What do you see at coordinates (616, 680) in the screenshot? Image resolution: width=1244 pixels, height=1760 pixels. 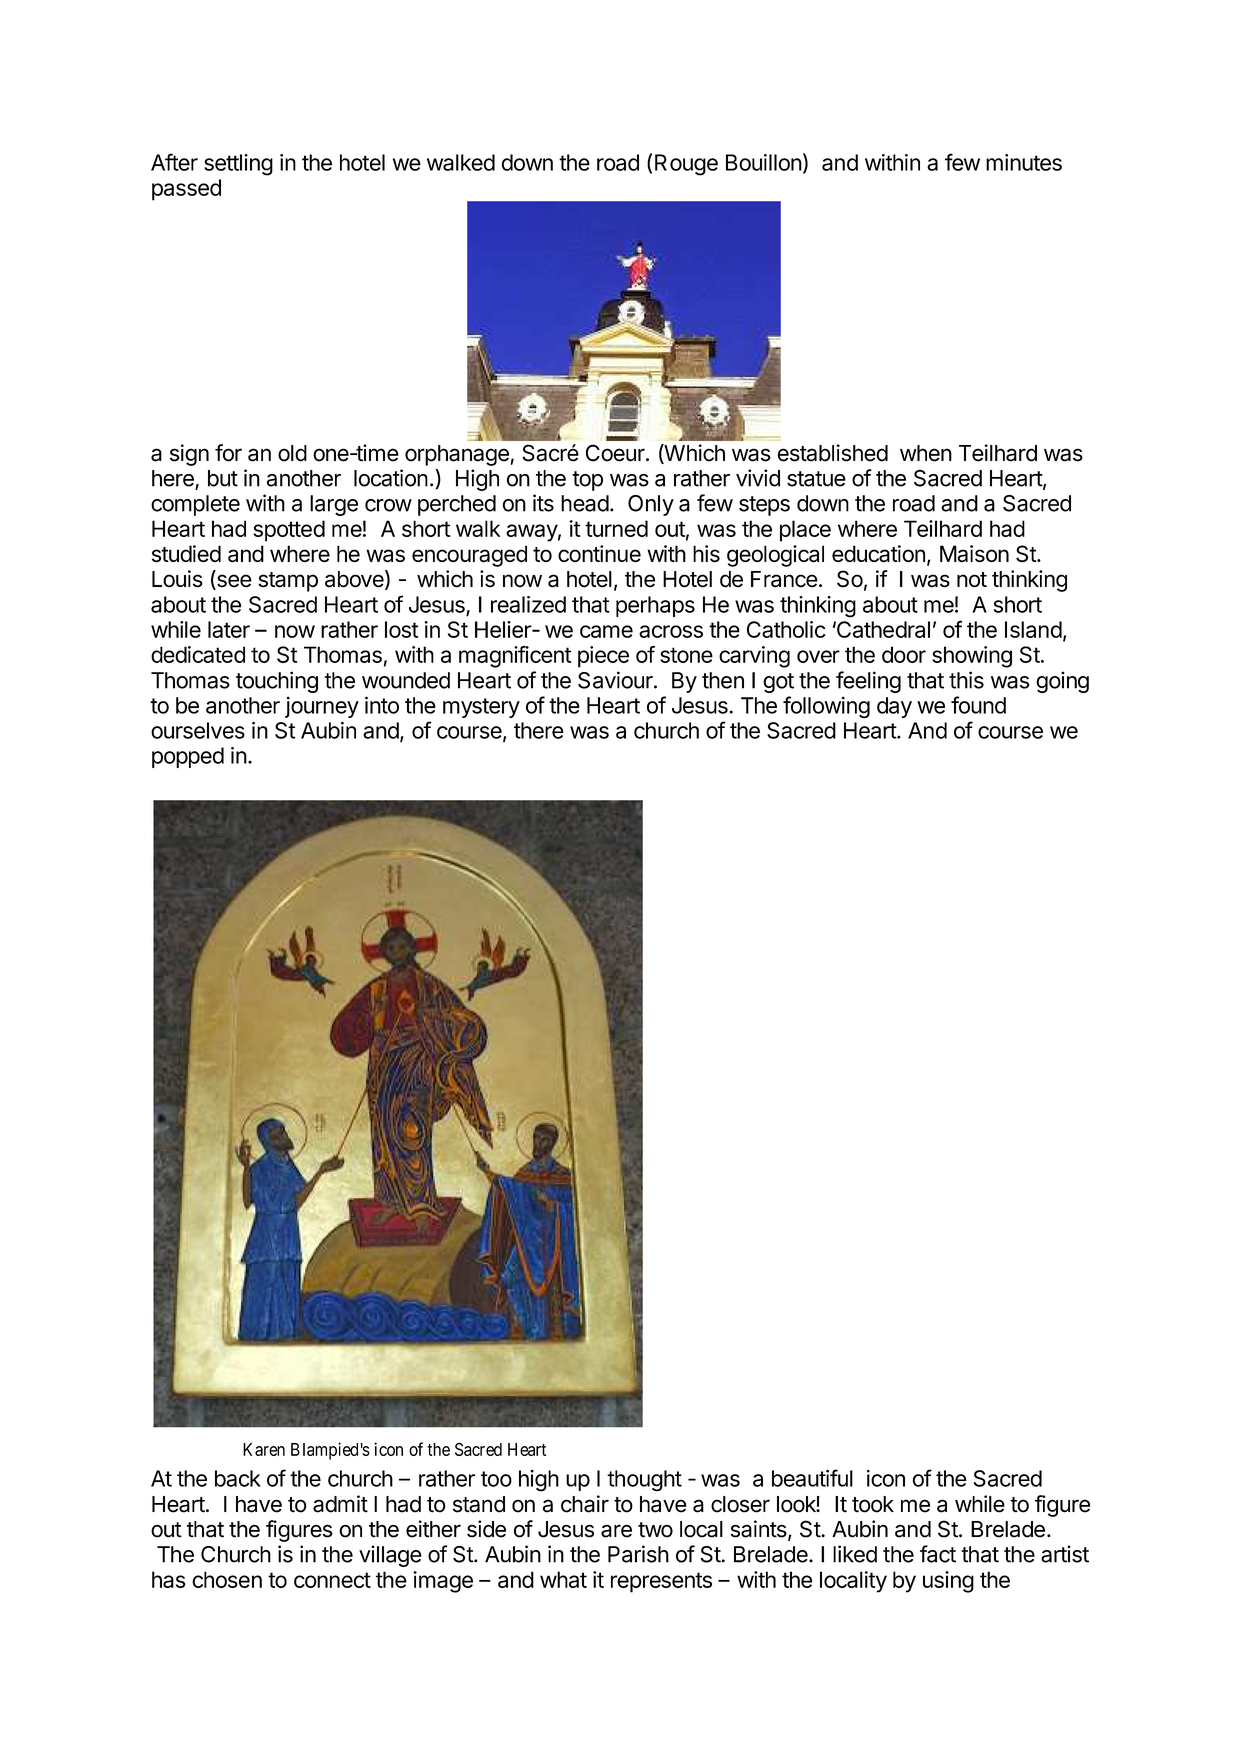 I see `Saviour` at bounding box center [616, 680].
